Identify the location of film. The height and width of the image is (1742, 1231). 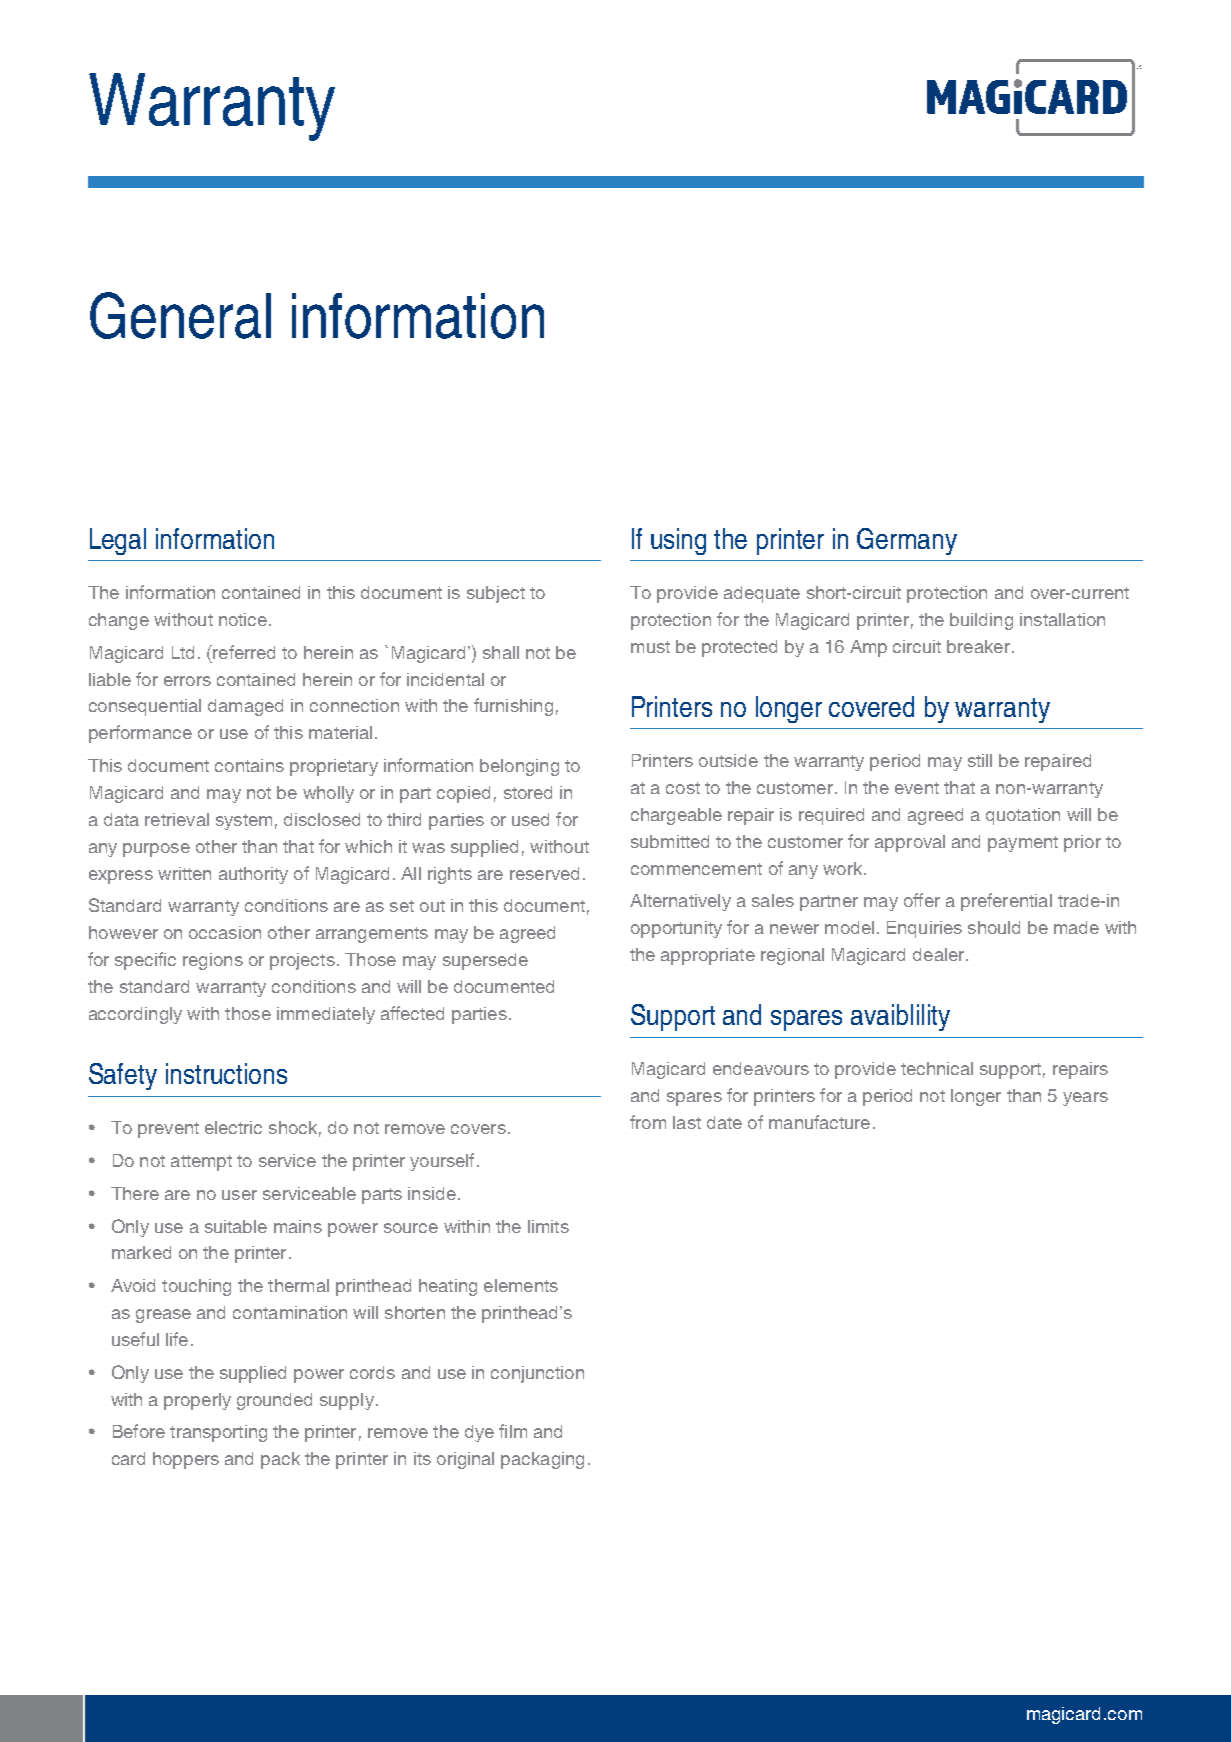
(513, 1431).
